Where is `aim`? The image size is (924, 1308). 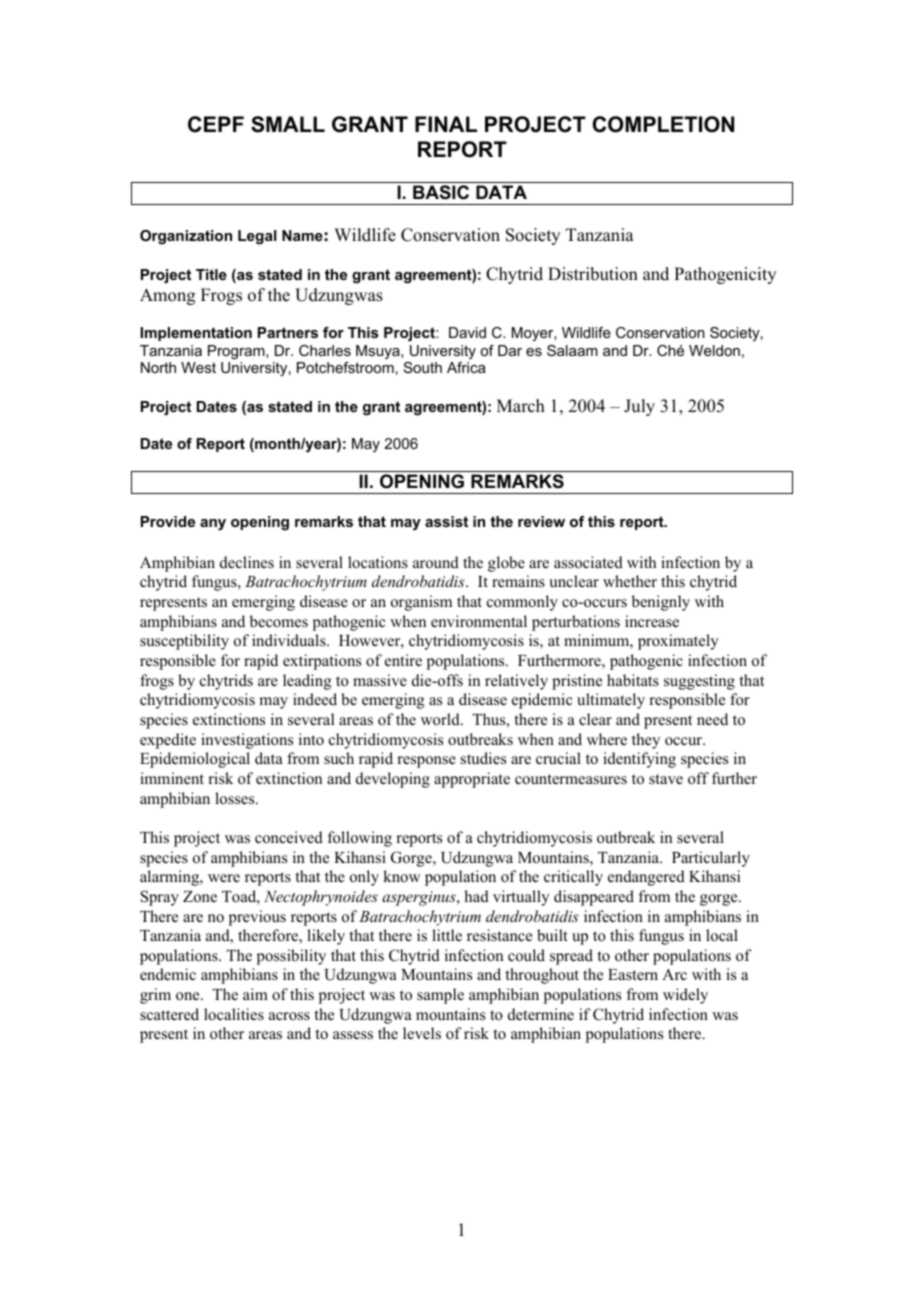 aim is located at coordinates (255, 994).
